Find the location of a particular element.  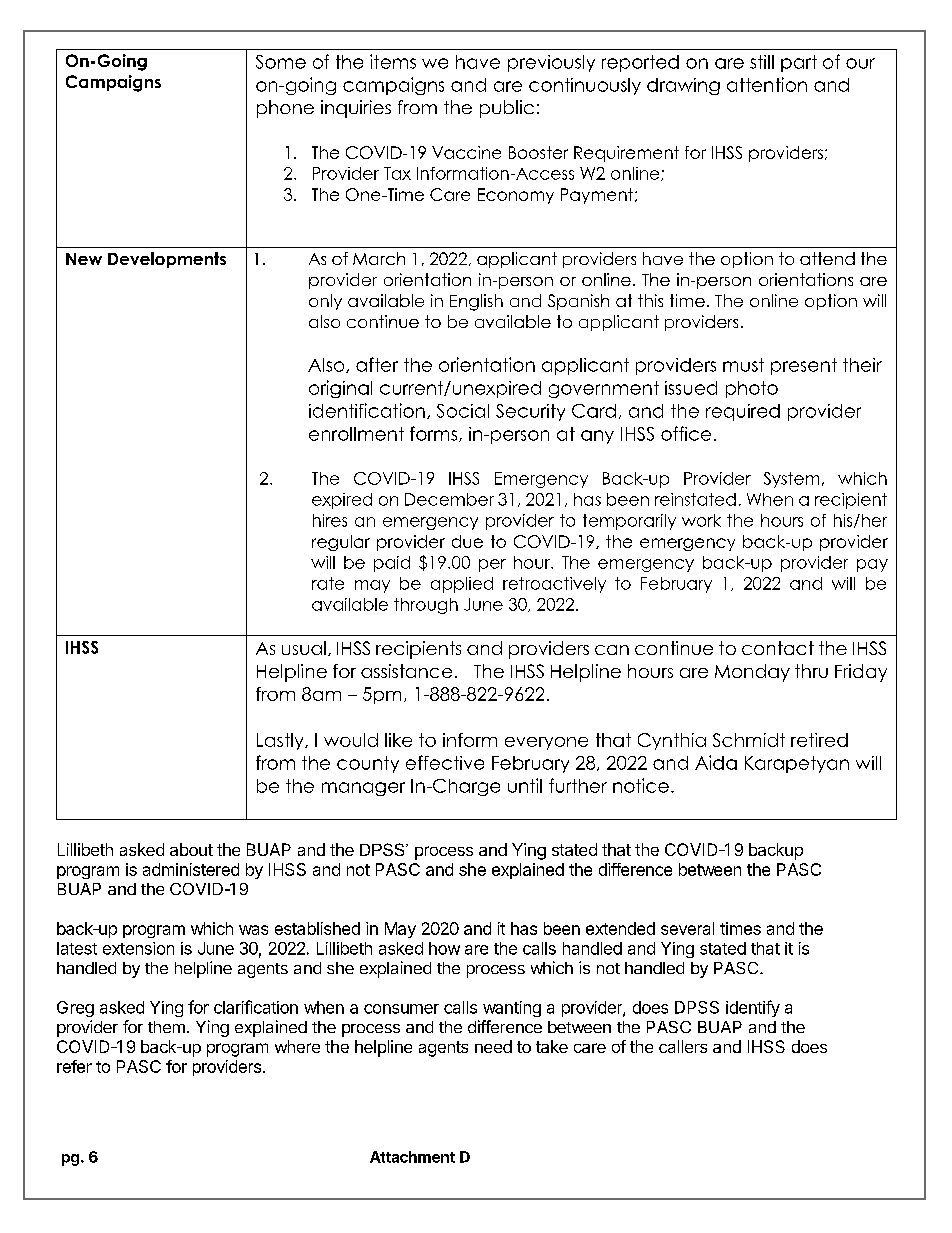

administered is located at coordinates (191, 869).
